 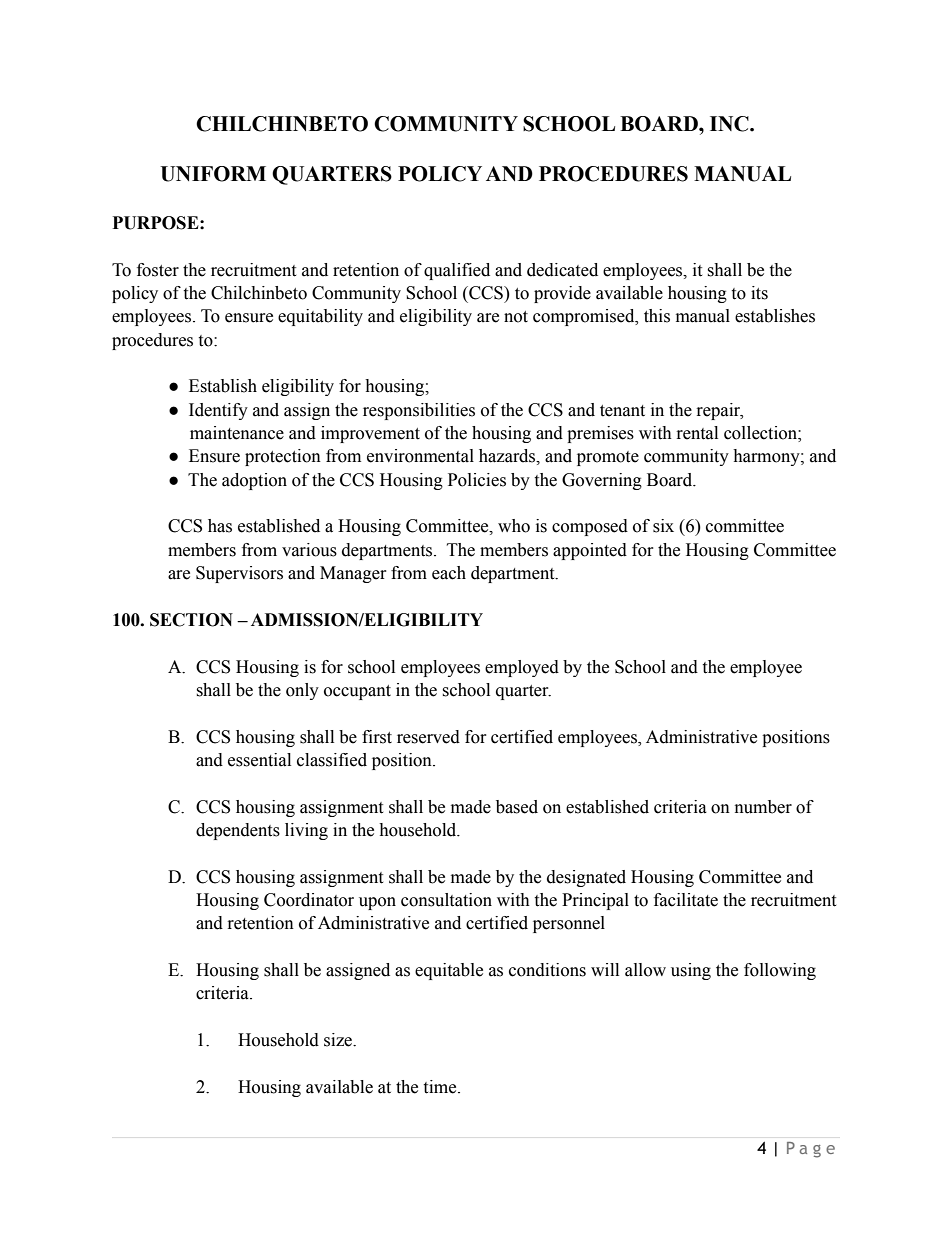 I want to click on time, so click(x=441, y=1087).
